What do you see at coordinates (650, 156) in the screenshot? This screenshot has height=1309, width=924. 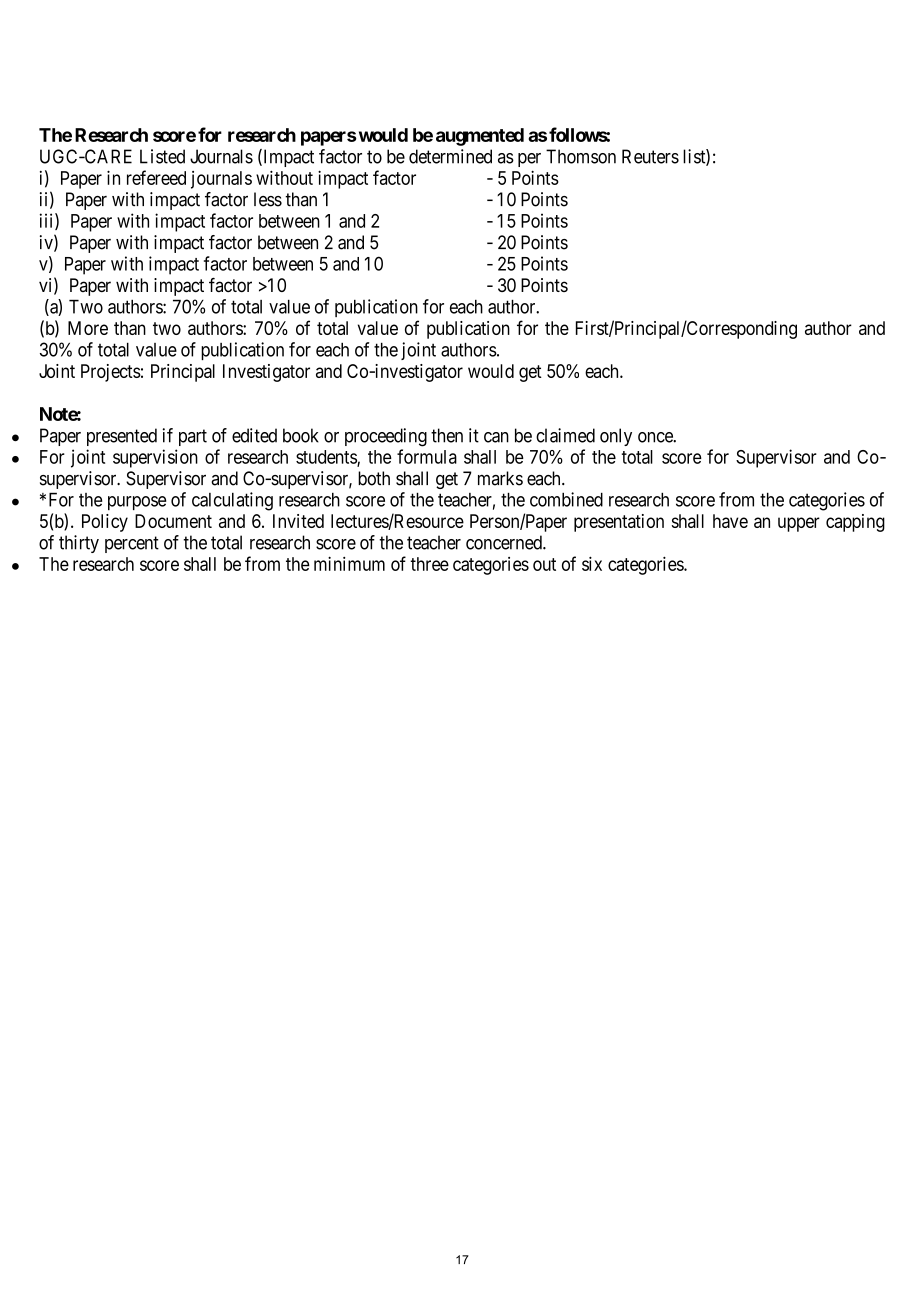 I see `Reuters` at bounding box center [650, 156].
